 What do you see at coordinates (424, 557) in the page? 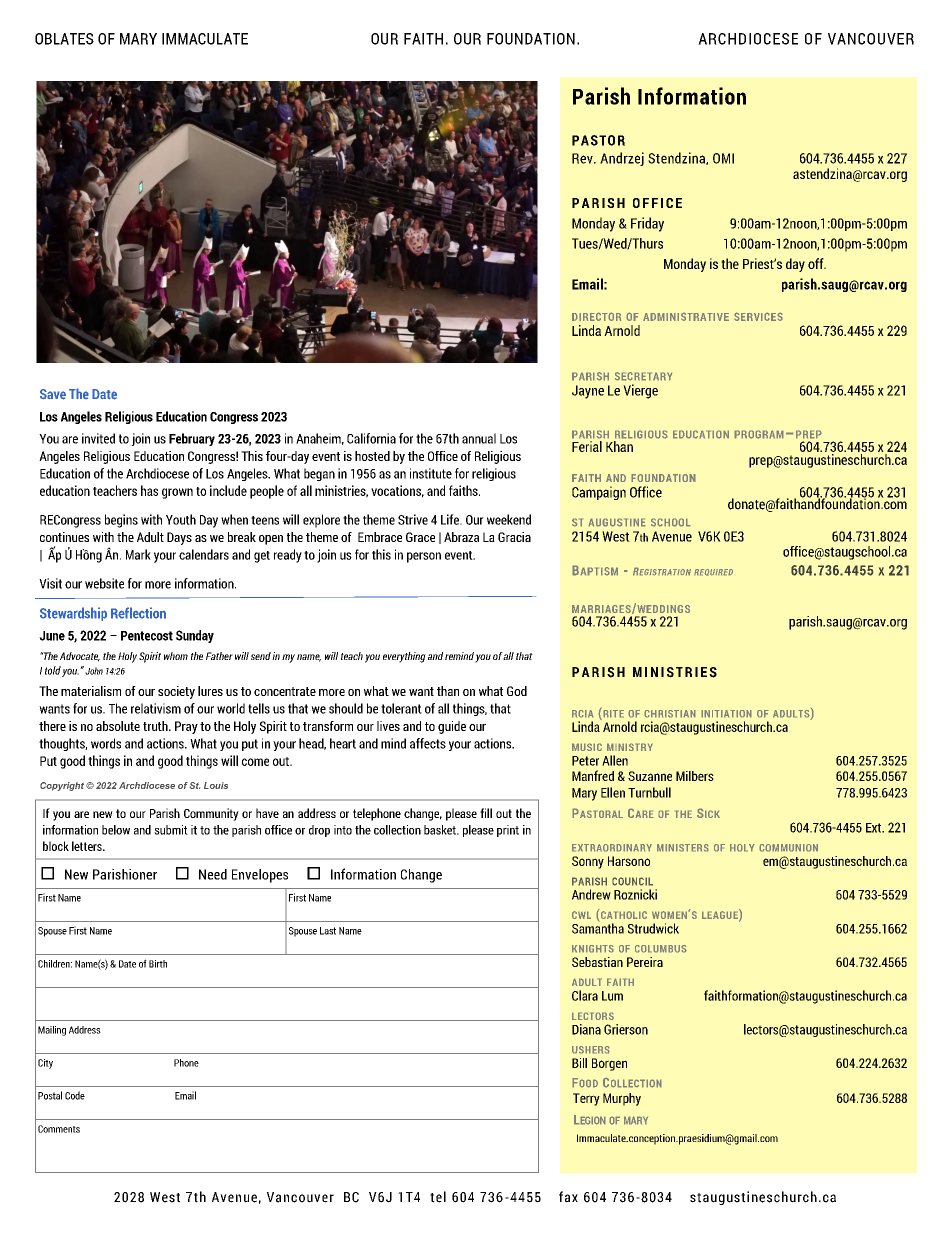
I see `person` at bounding box center [424, 557].
